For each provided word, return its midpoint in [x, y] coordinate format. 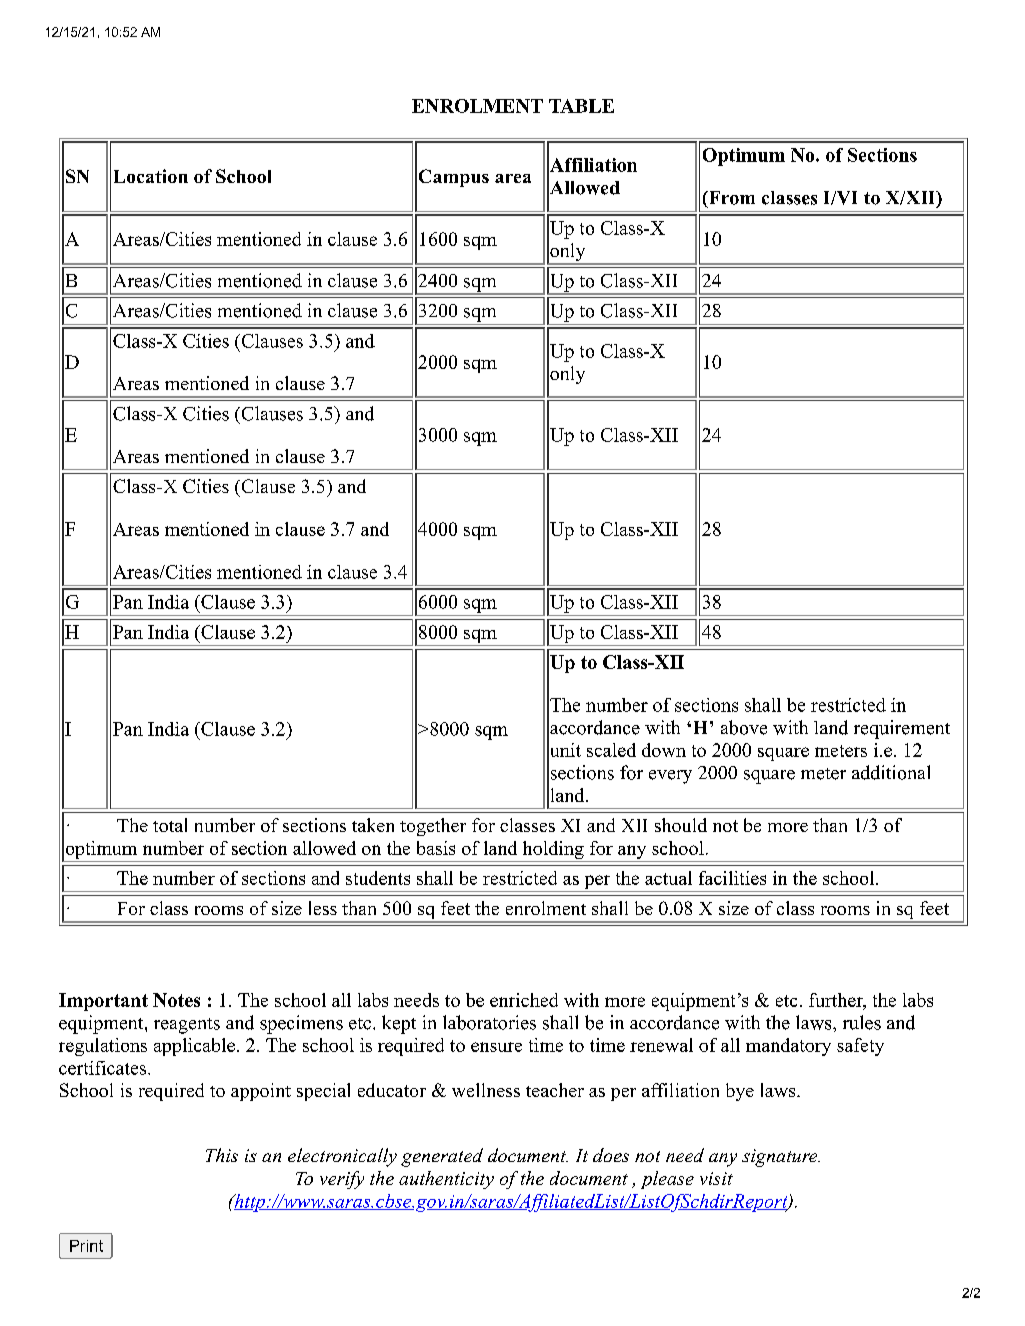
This [222, 1155]
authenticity [446, 1180]
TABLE [581, 106]
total [170, 825]
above [744, 727]
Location [151, 176]
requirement [902, 729]
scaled [611, 750]
